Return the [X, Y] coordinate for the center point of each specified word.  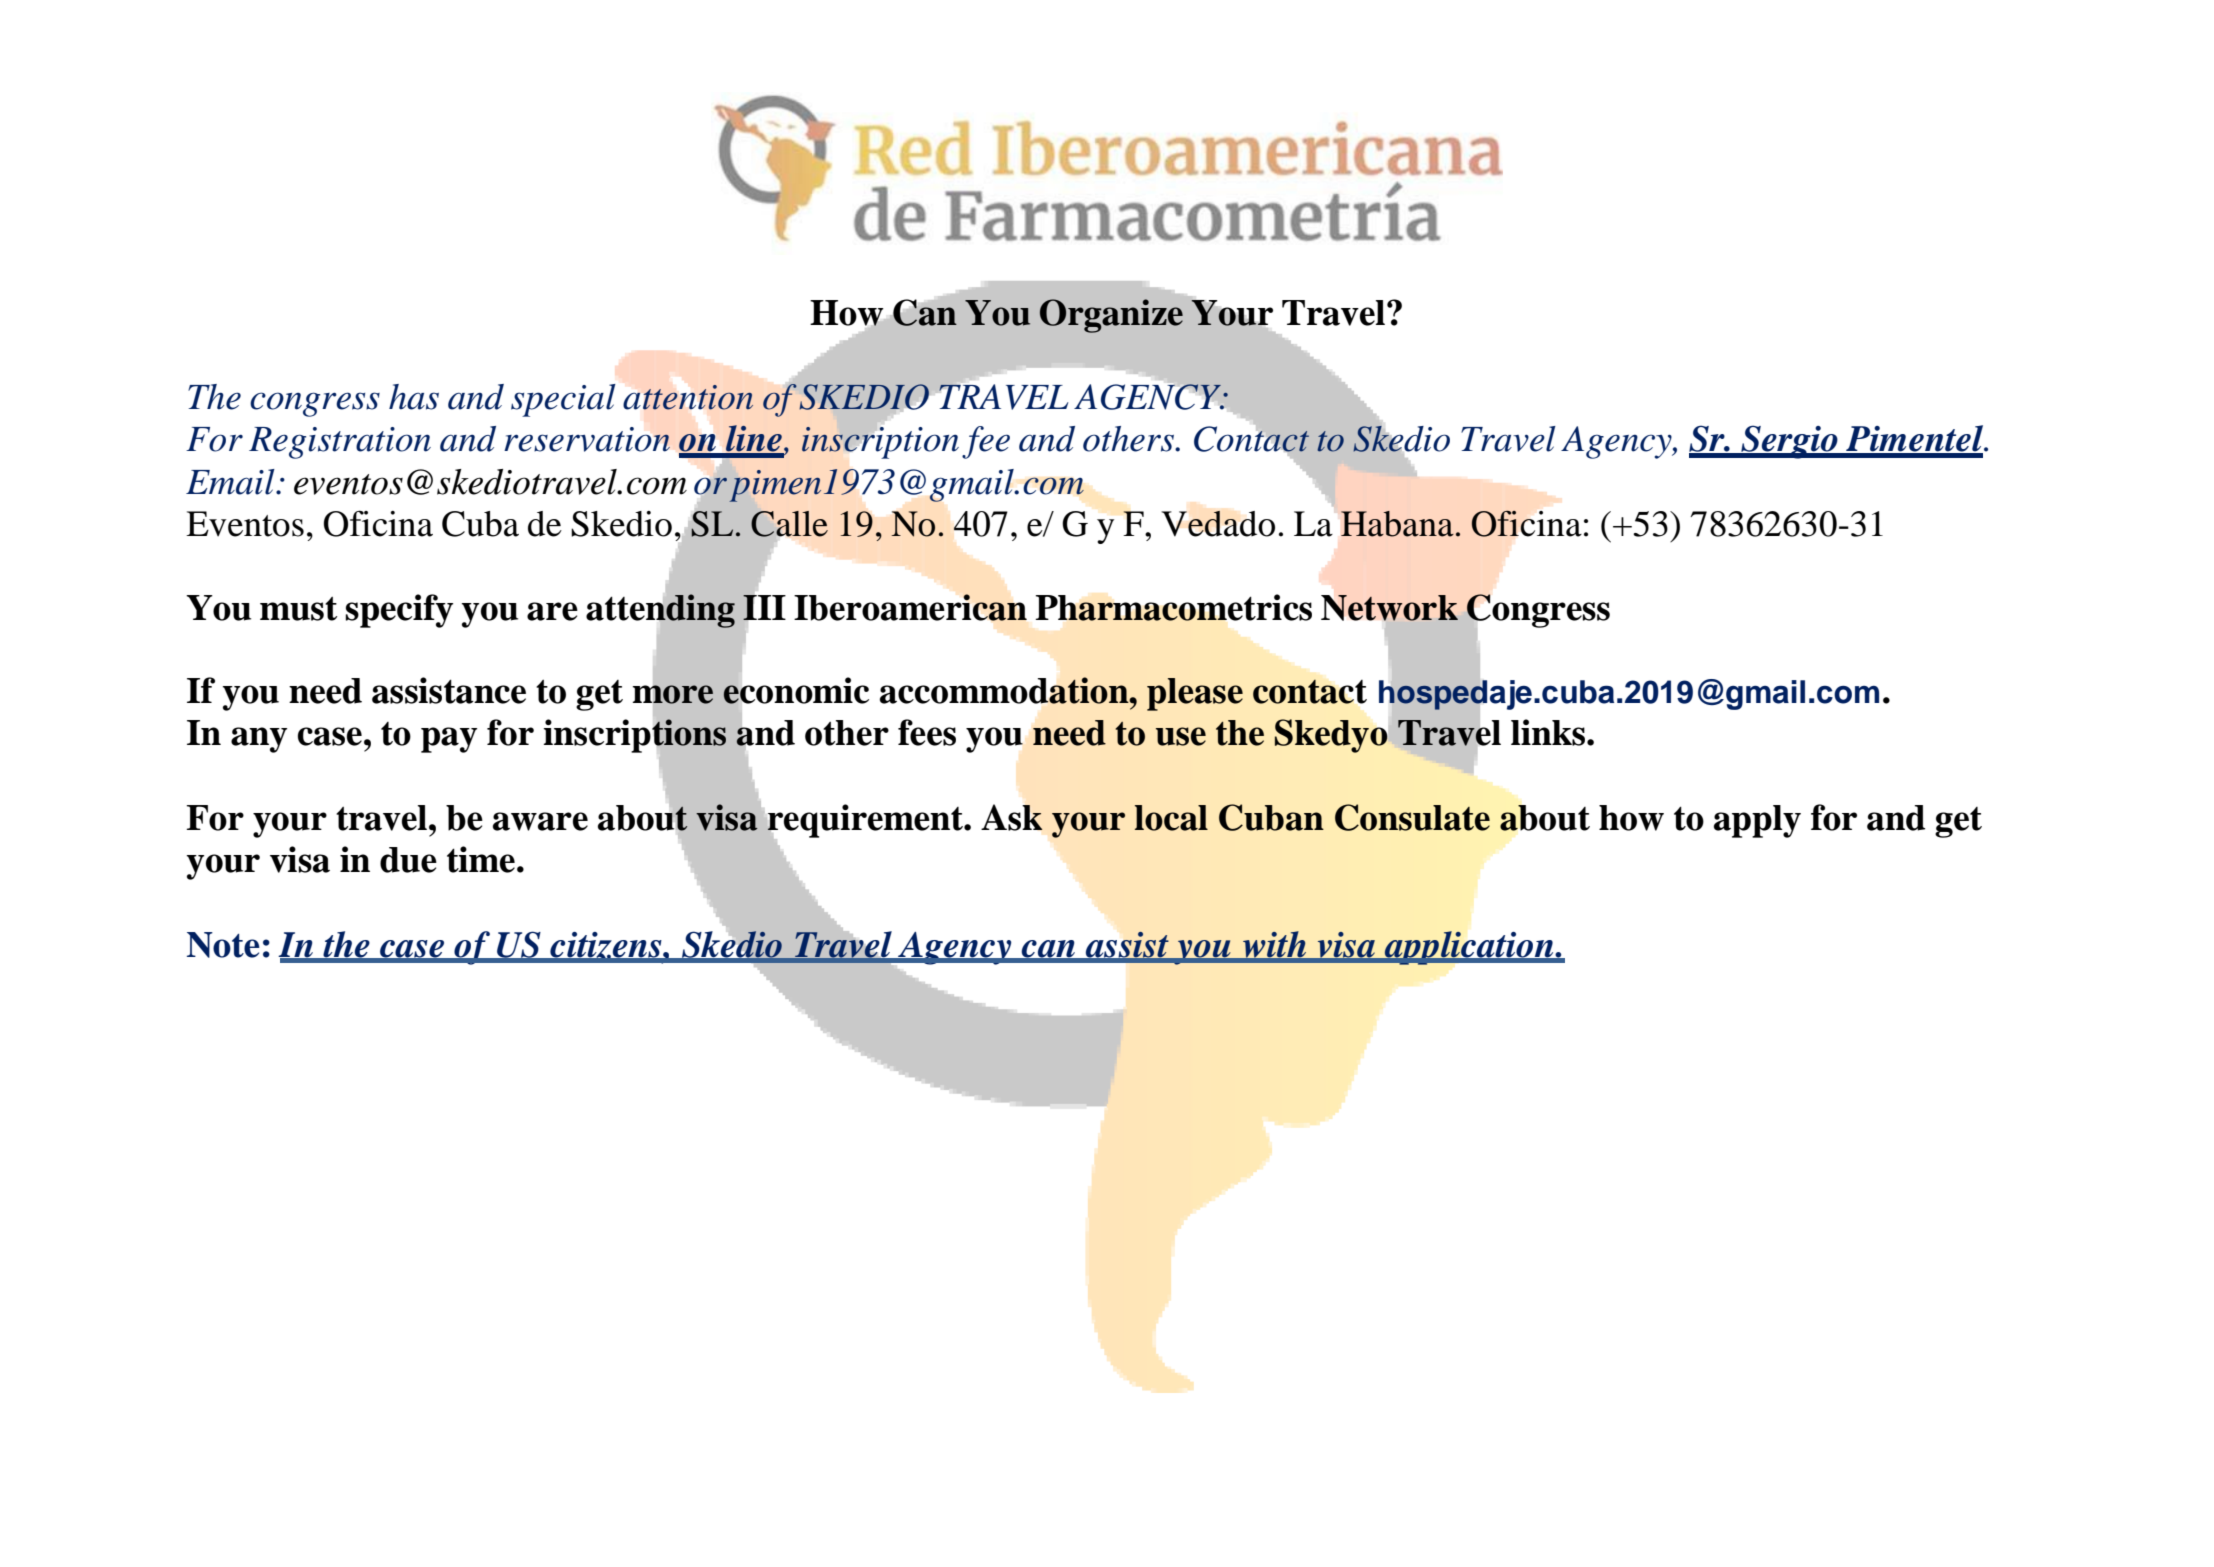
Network [1389, 608]
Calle [789, 524]
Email [231, 482]
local [1171, 818]
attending [660, 611]
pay [449, 740]
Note [223, 945]
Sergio [1789, 442]
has [414, 397]
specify [399, 611]
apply [1757, 821]
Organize [1111, 316]
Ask [1012, 817]
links [1549, 732]
